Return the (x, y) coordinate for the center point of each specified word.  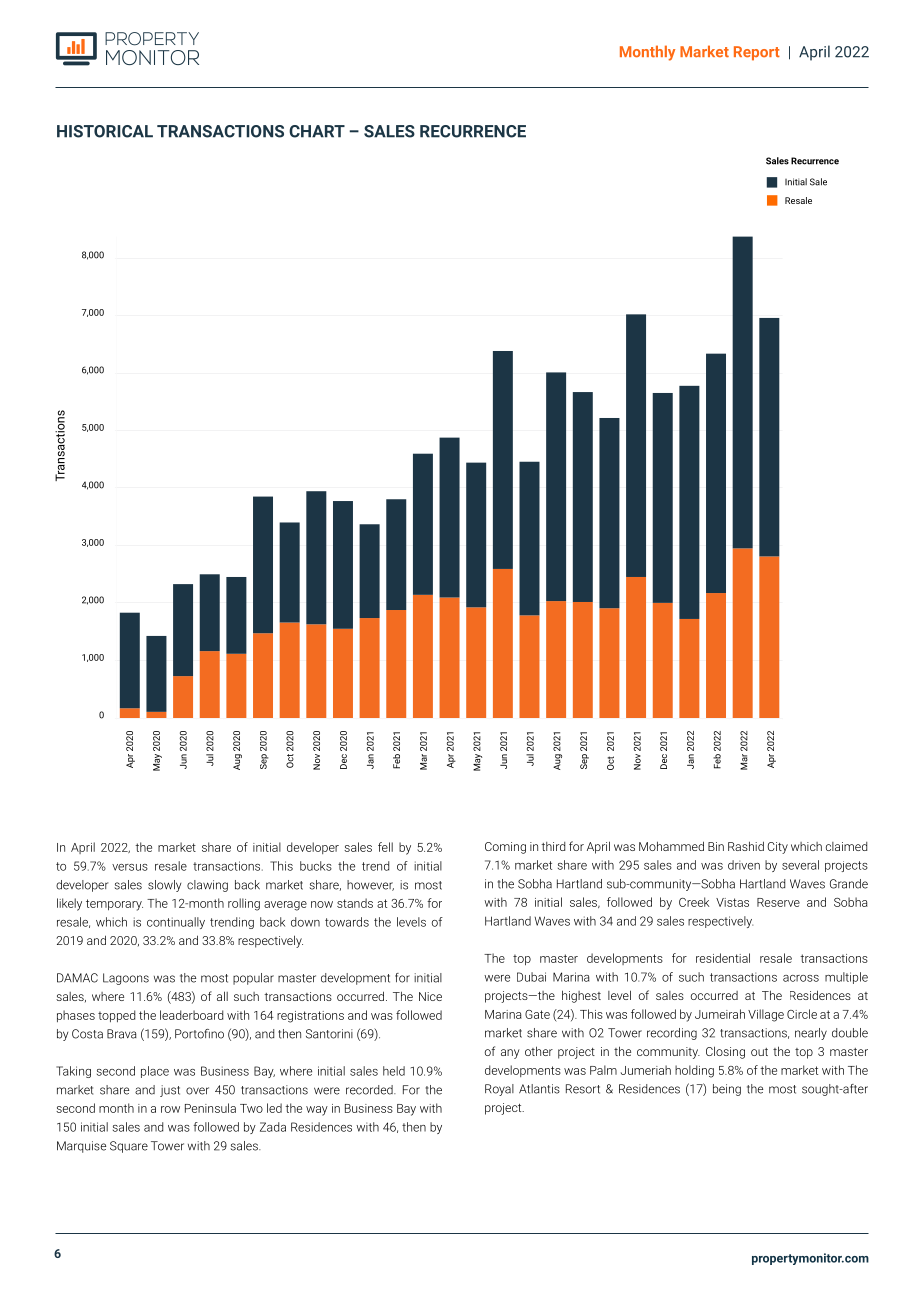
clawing (207, 886)
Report (757, 53)
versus (130, 867)
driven (744, 865)
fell (385, 847)
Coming (505, 848)
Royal (499, 1090)
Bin (716, 846)
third (553, 846)
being (727, 1090)
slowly (164, 886)
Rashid (746, 846)
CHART (317, 131)
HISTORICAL (105, 131)
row (170, 1109)
